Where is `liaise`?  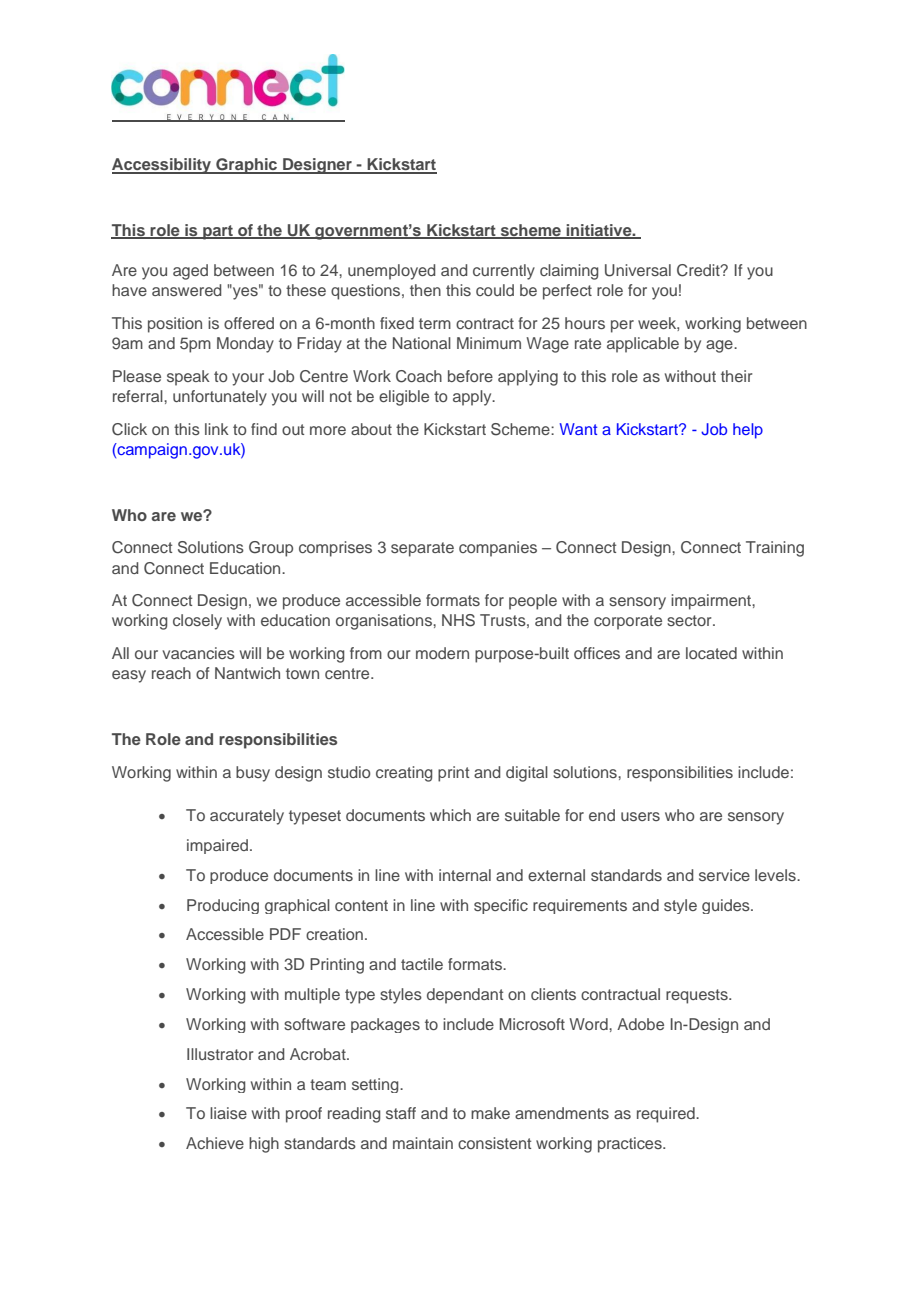 liaise is located at coordinates (228, 1113).
